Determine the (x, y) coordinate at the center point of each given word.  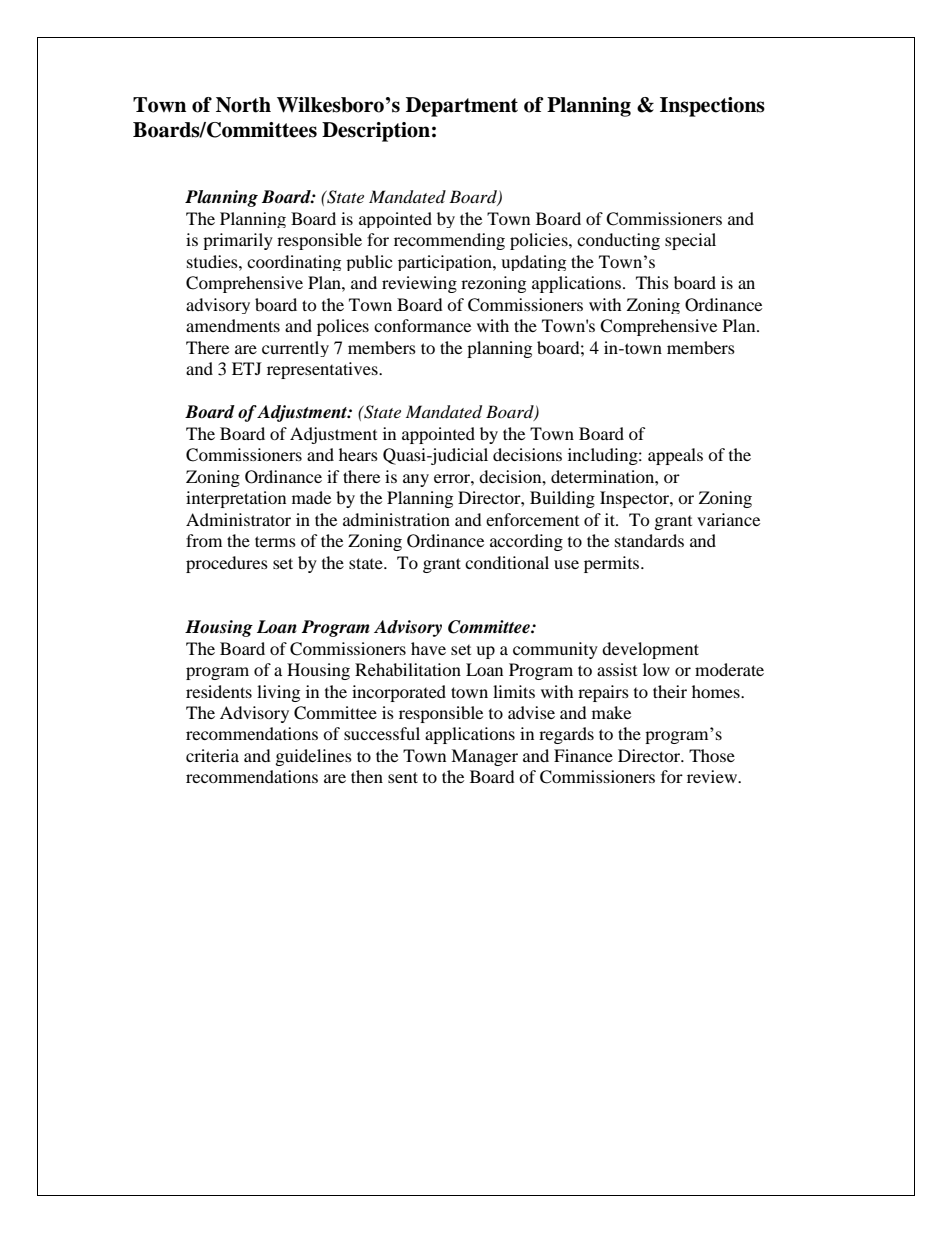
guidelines (314, 757)
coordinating (294, 263)
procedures (227, 564)
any (416, 480)
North (243, 105)
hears (358, 454)
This (652, 282)
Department (462, 107)
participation (446, 263)
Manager (484, 757)
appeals (675, 456)
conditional (507, 562)
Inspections (712, 107)
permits (613, 564)
